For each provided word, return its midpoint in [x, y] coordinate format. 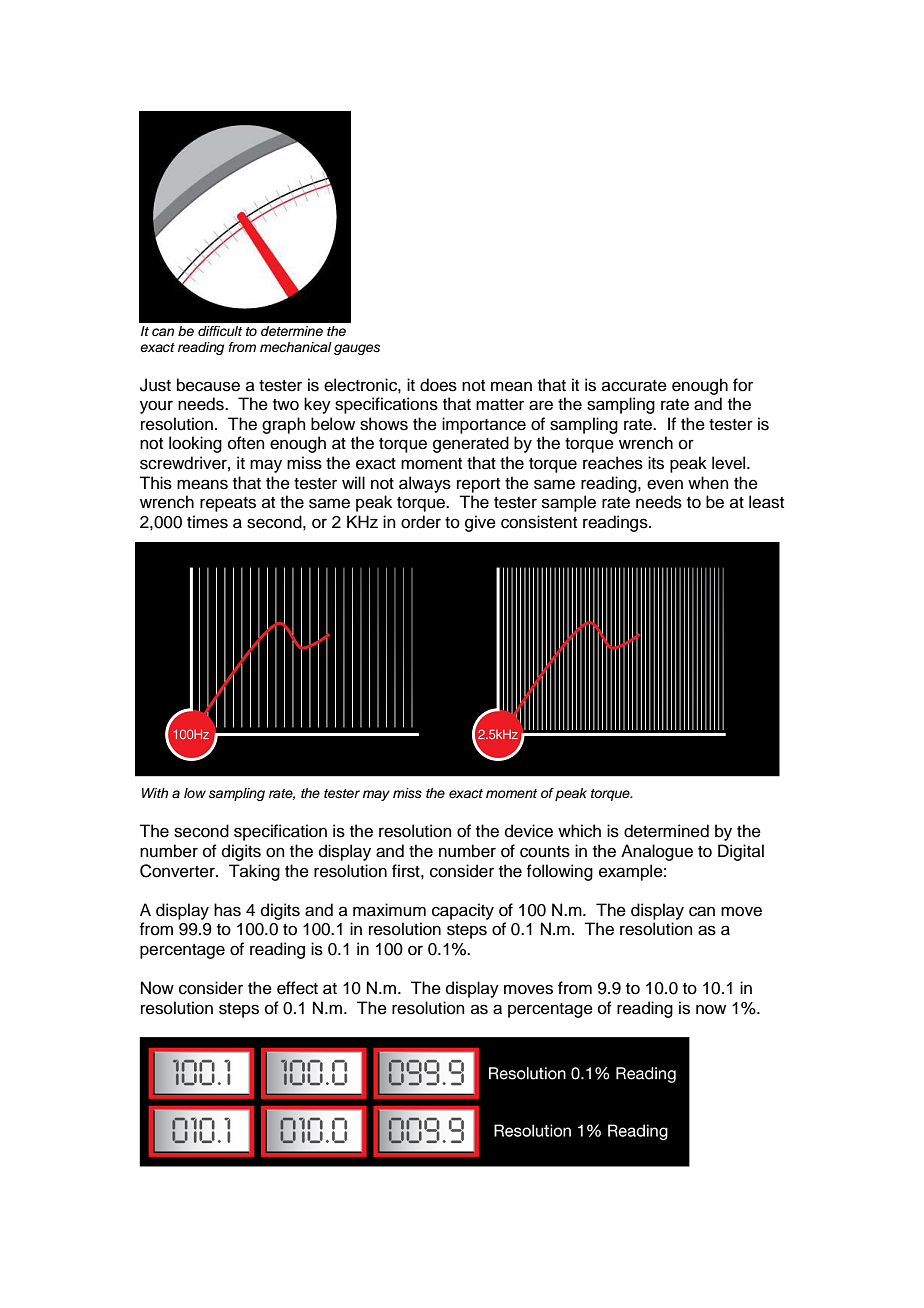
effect [297, 988]
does [438, 385]
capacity [463, 911]
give [480, 523]
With [155, 793]
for [743, 385]
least [766, 502]
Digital [741, 852]
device [529, 831]
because [208, 385]
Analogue [657, 852]
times [207, 522]
